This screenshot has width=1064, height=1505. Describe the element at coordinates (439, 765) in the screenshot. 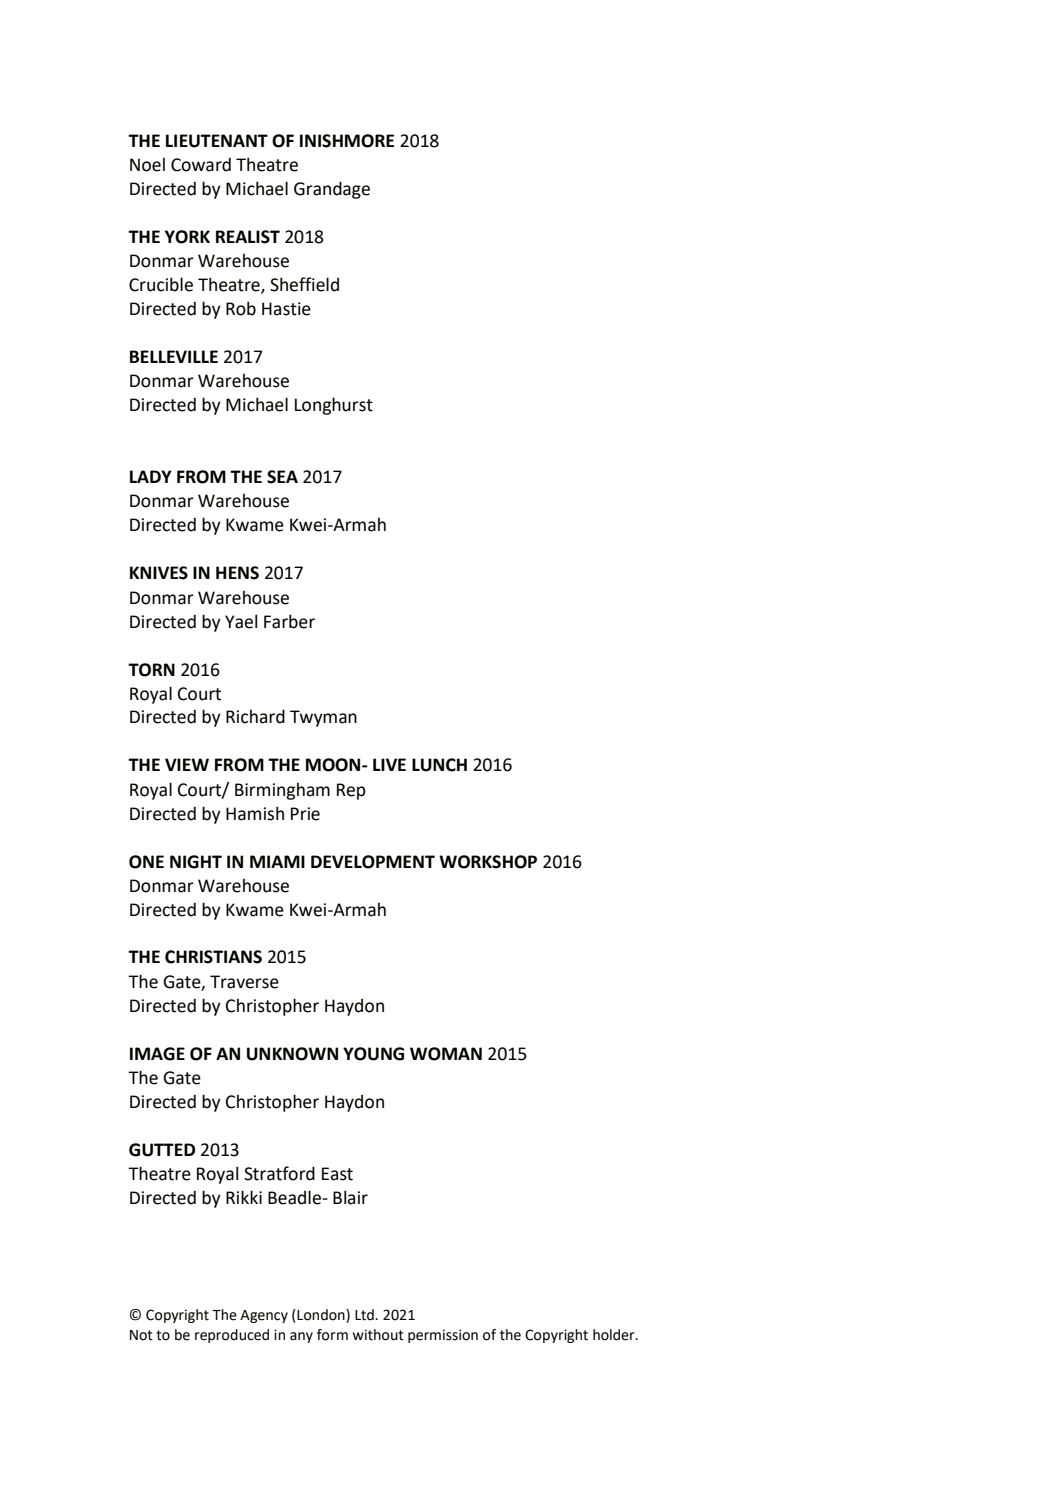

I see `LUNCH` at that location.
